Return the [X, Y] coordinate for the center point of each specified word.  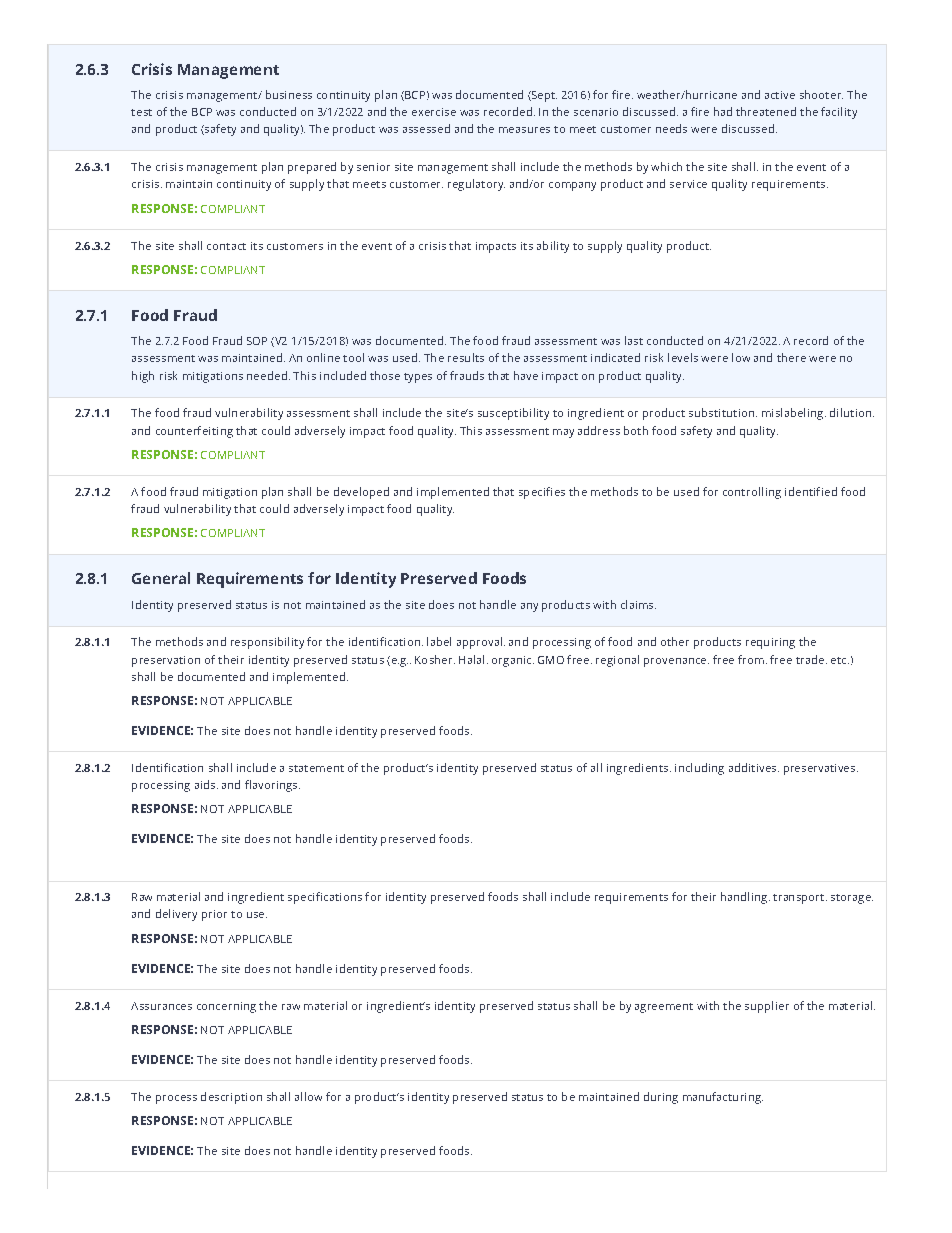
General [161, 578]
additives [754, 767]
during [661, 1098]
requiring [770, 643]
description [231, 1098]
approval [479, 643]
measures [524, 130]
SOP [257, 341]
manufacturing [723, 1098]
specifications [325, 898]
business [289, 94]
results [466, 357]
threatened [766, 111]
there [791, 357]
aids [205, 784]
